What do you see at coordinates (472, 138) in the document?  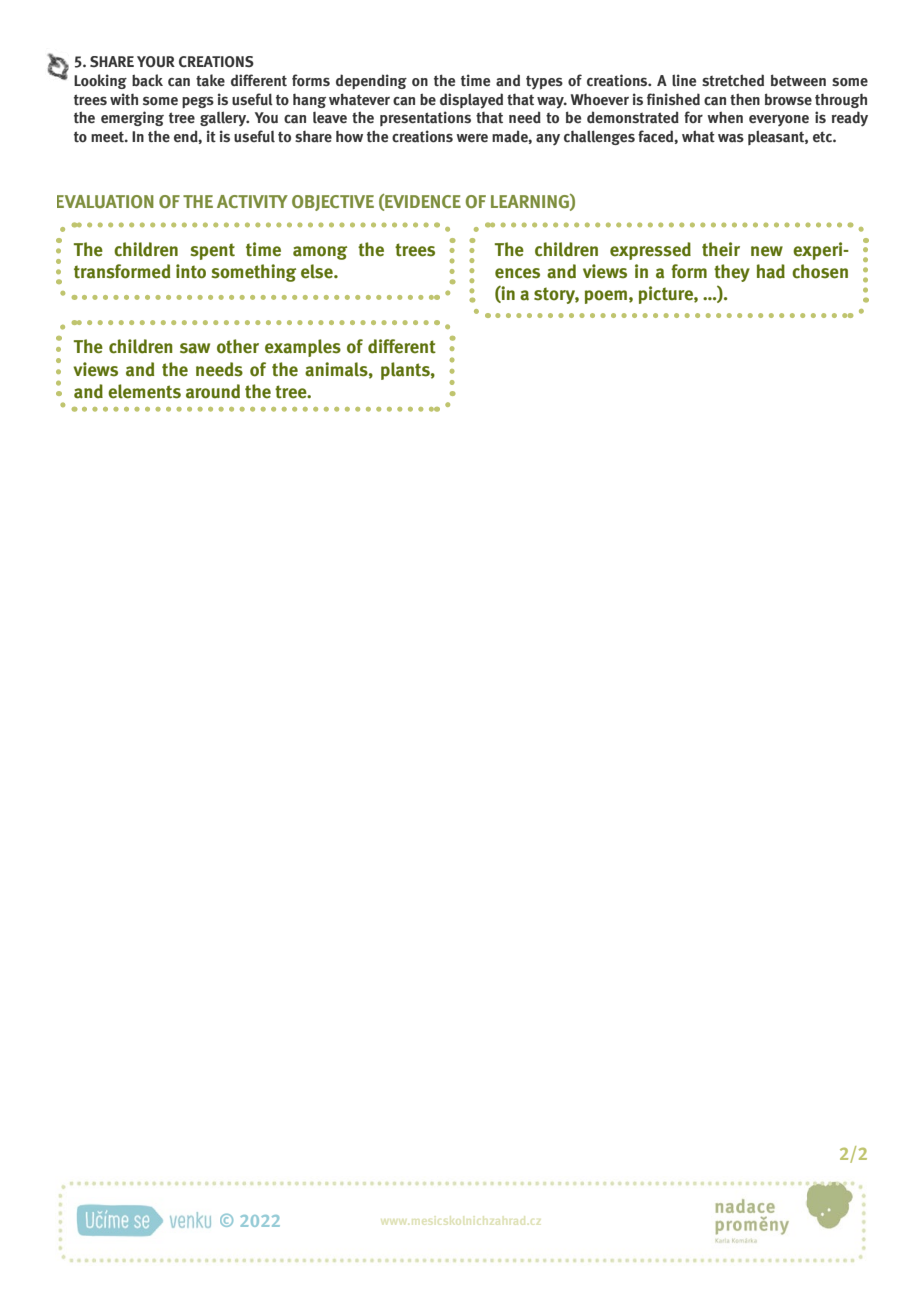 I see `were` at bounding box center [472, 138].
